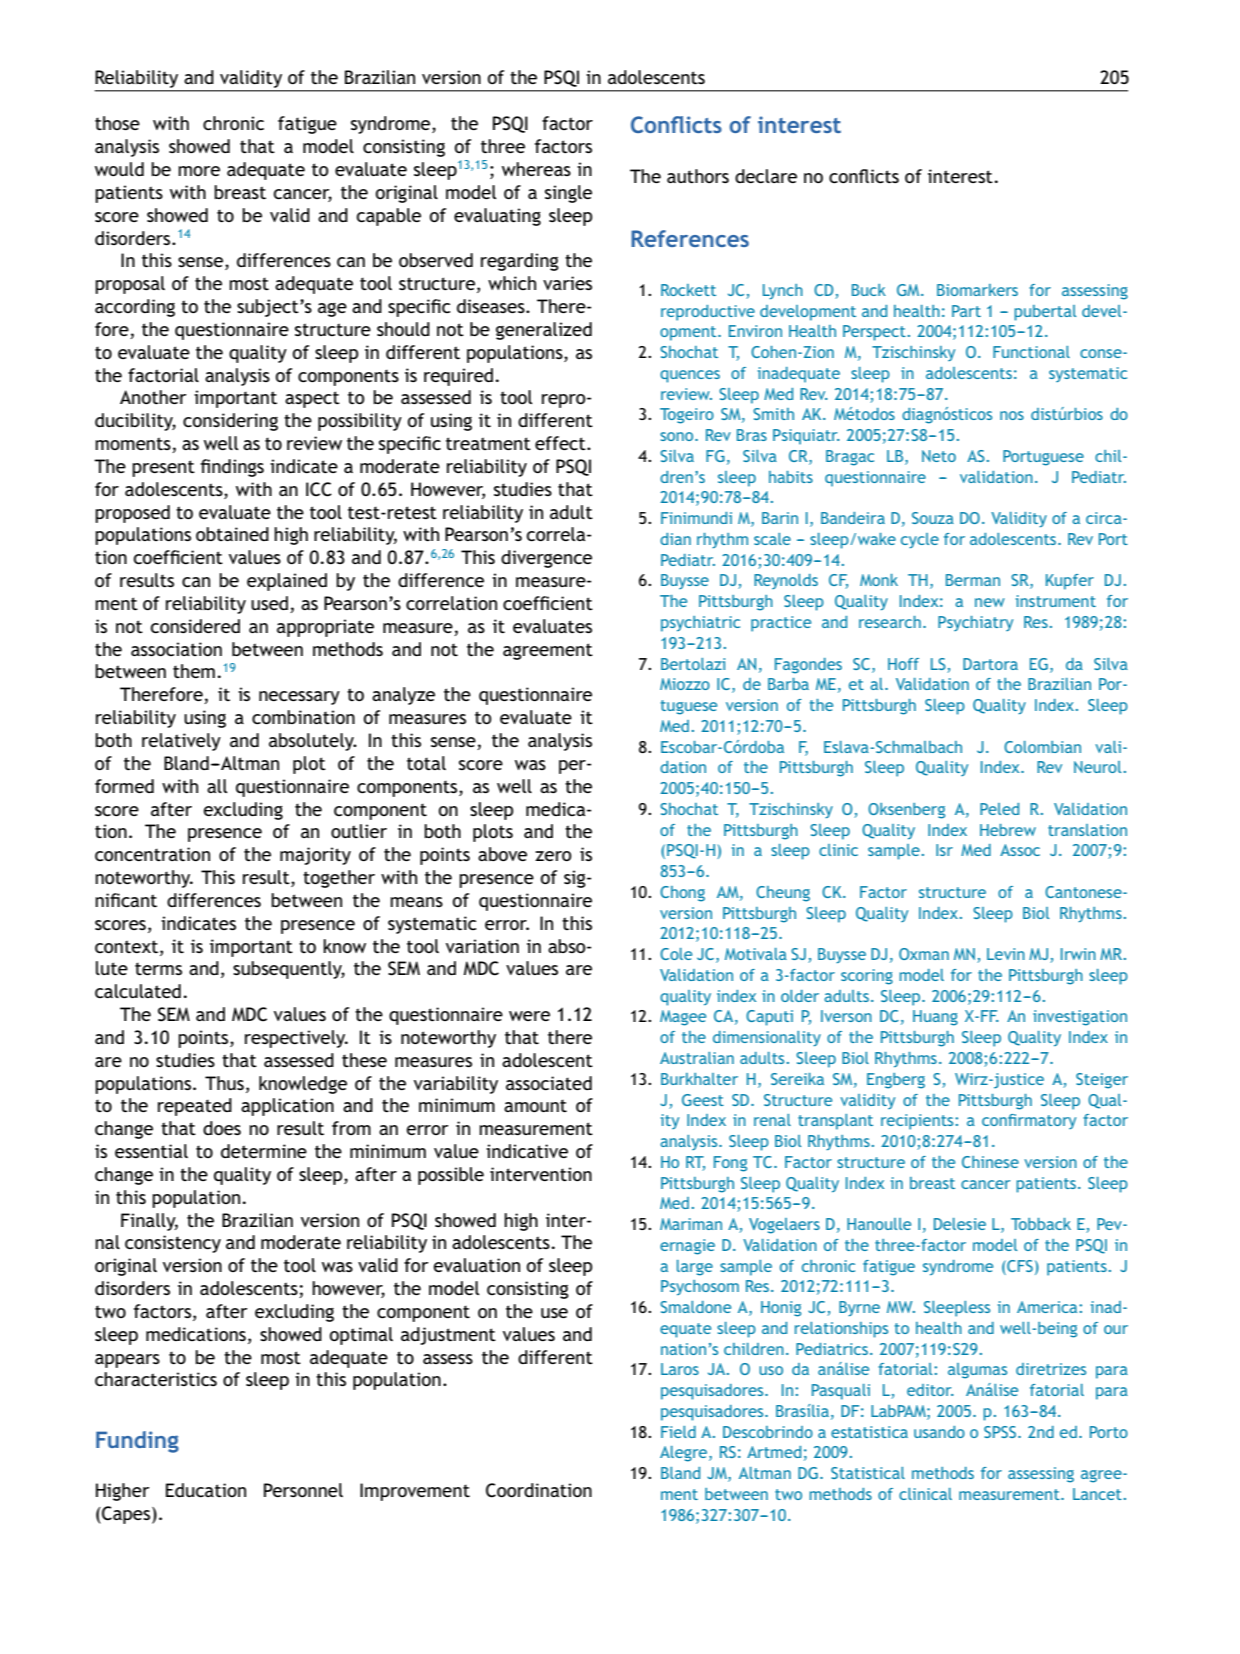 The height and width of the document is (1654, 1240). Describe the element at coordinates (271, 604) in the document. I see `used` at that location.
